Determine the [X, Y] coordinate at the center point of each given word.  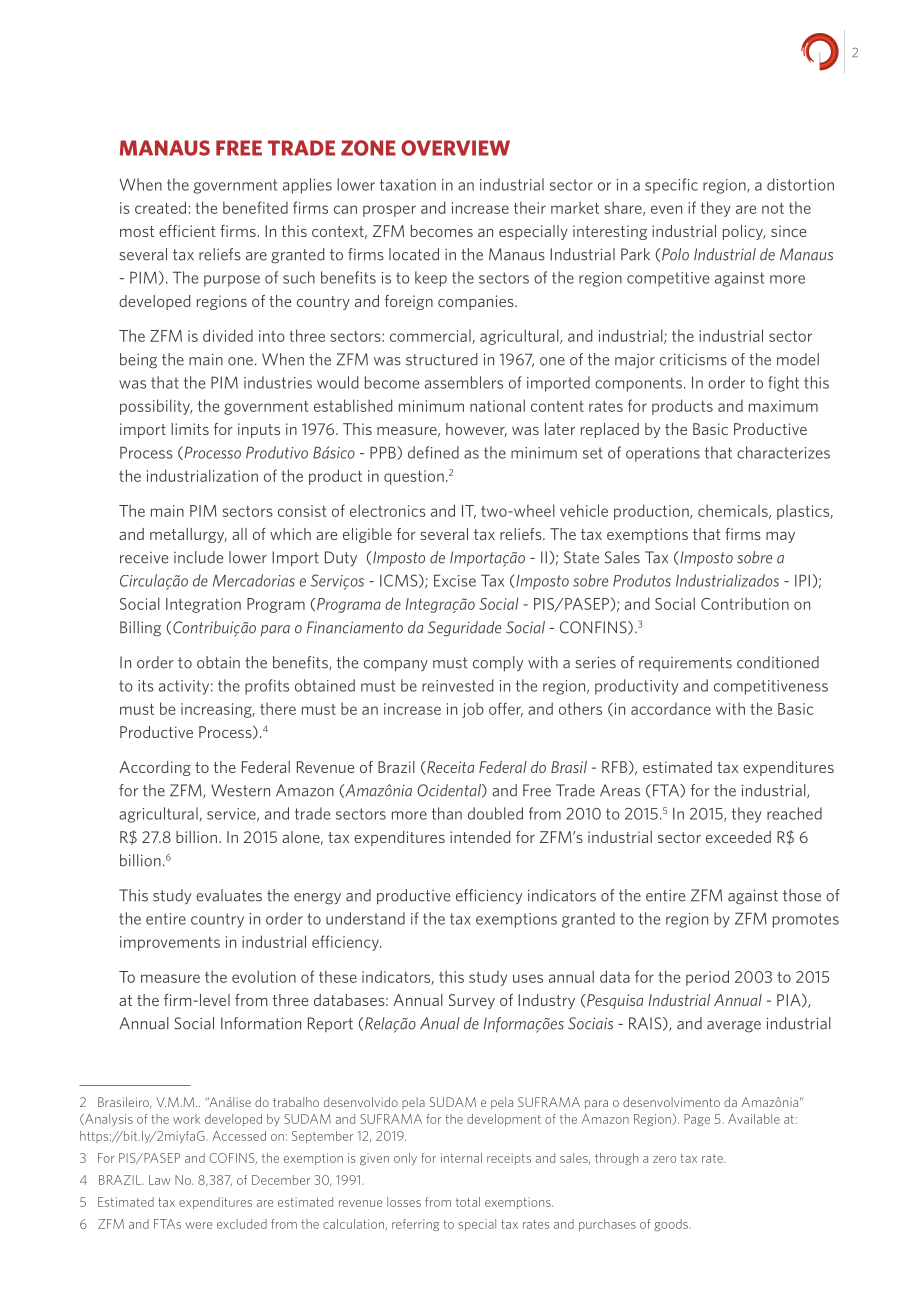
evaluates [229, 895]
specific [671, 186]
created [160, 207]
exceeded [738, 837]
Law [160, 1180]
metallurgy [188, 535]
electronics [388, 510]
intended [480, 837]
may [780, 537]
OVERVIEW [455, 148]
